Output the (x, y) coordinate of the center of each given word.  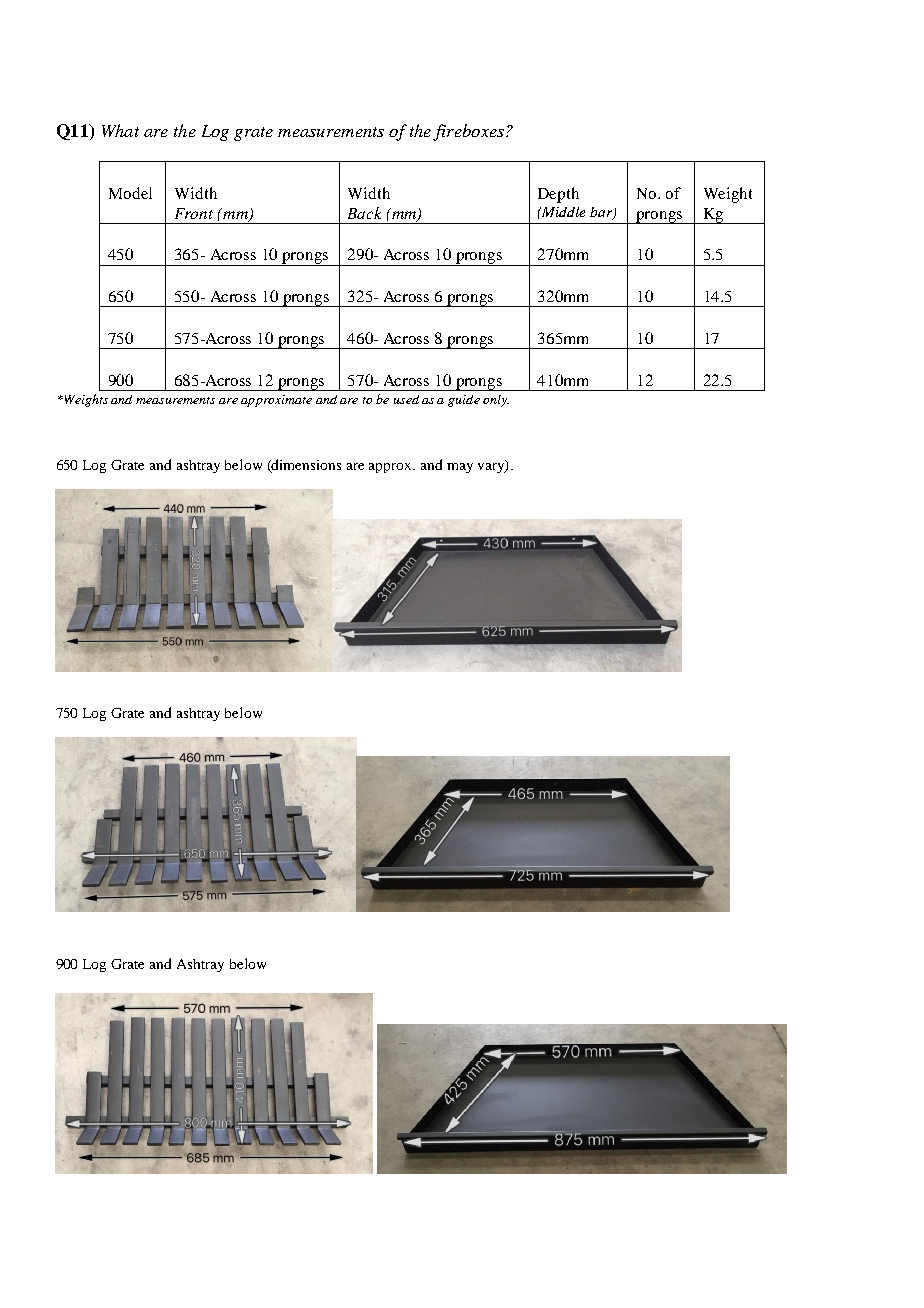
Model (130, 193)
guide (464, 401)
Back (364, 213)
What (120, 130)
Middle (562, 212)
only (496, 401)
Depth (558, 195)
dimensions (305, 465)
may (460, 468)
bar (602, 213)
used (406, 399)
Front (194, 213)
